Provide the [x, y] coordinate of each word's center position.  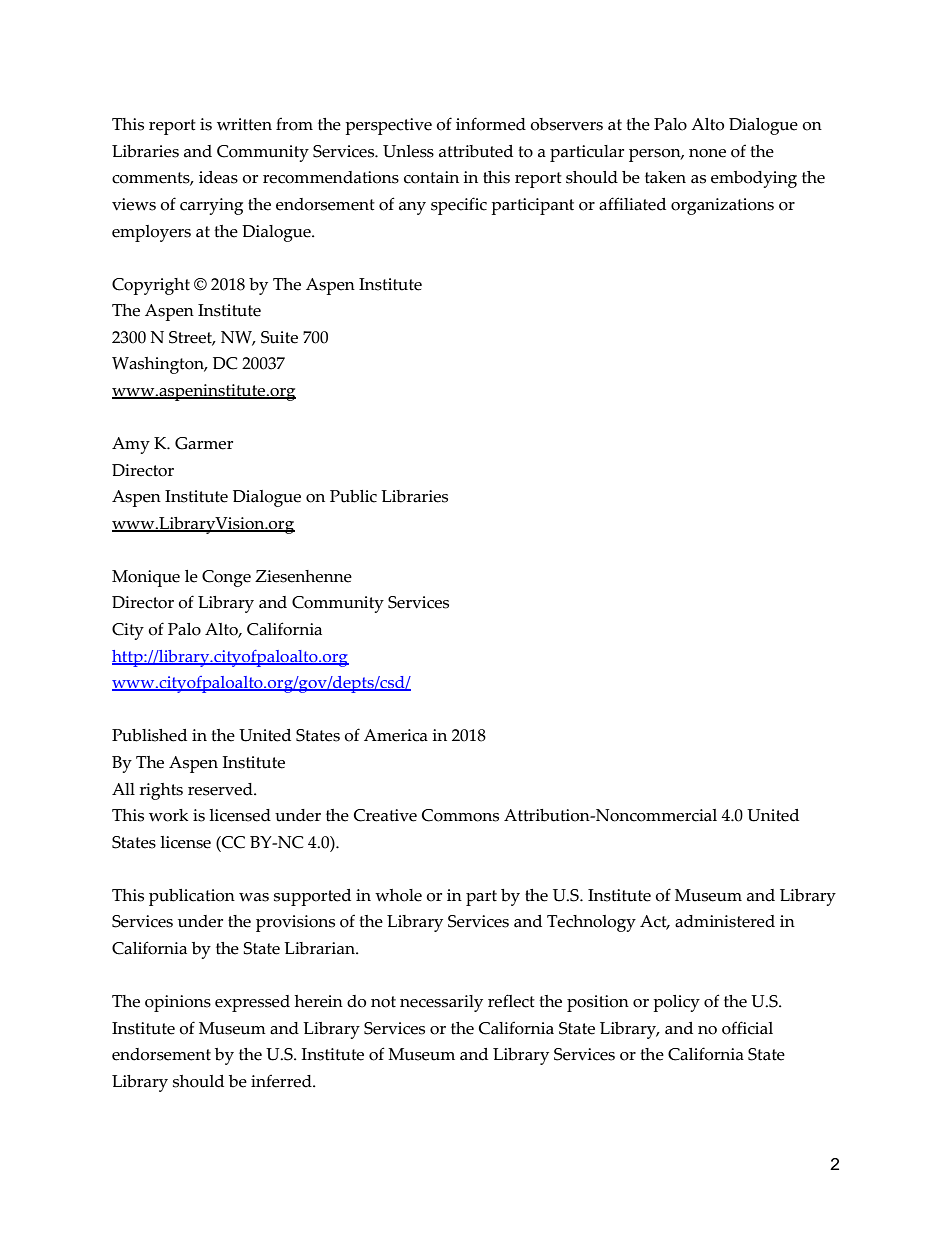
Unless [408, 151]
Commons [460, 815]
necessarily [441, 1003]
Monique [146, 578]
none [707, 153]
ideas [218, 177]
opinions [178, 1003]
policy [676, 1003]
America [396, 735]
